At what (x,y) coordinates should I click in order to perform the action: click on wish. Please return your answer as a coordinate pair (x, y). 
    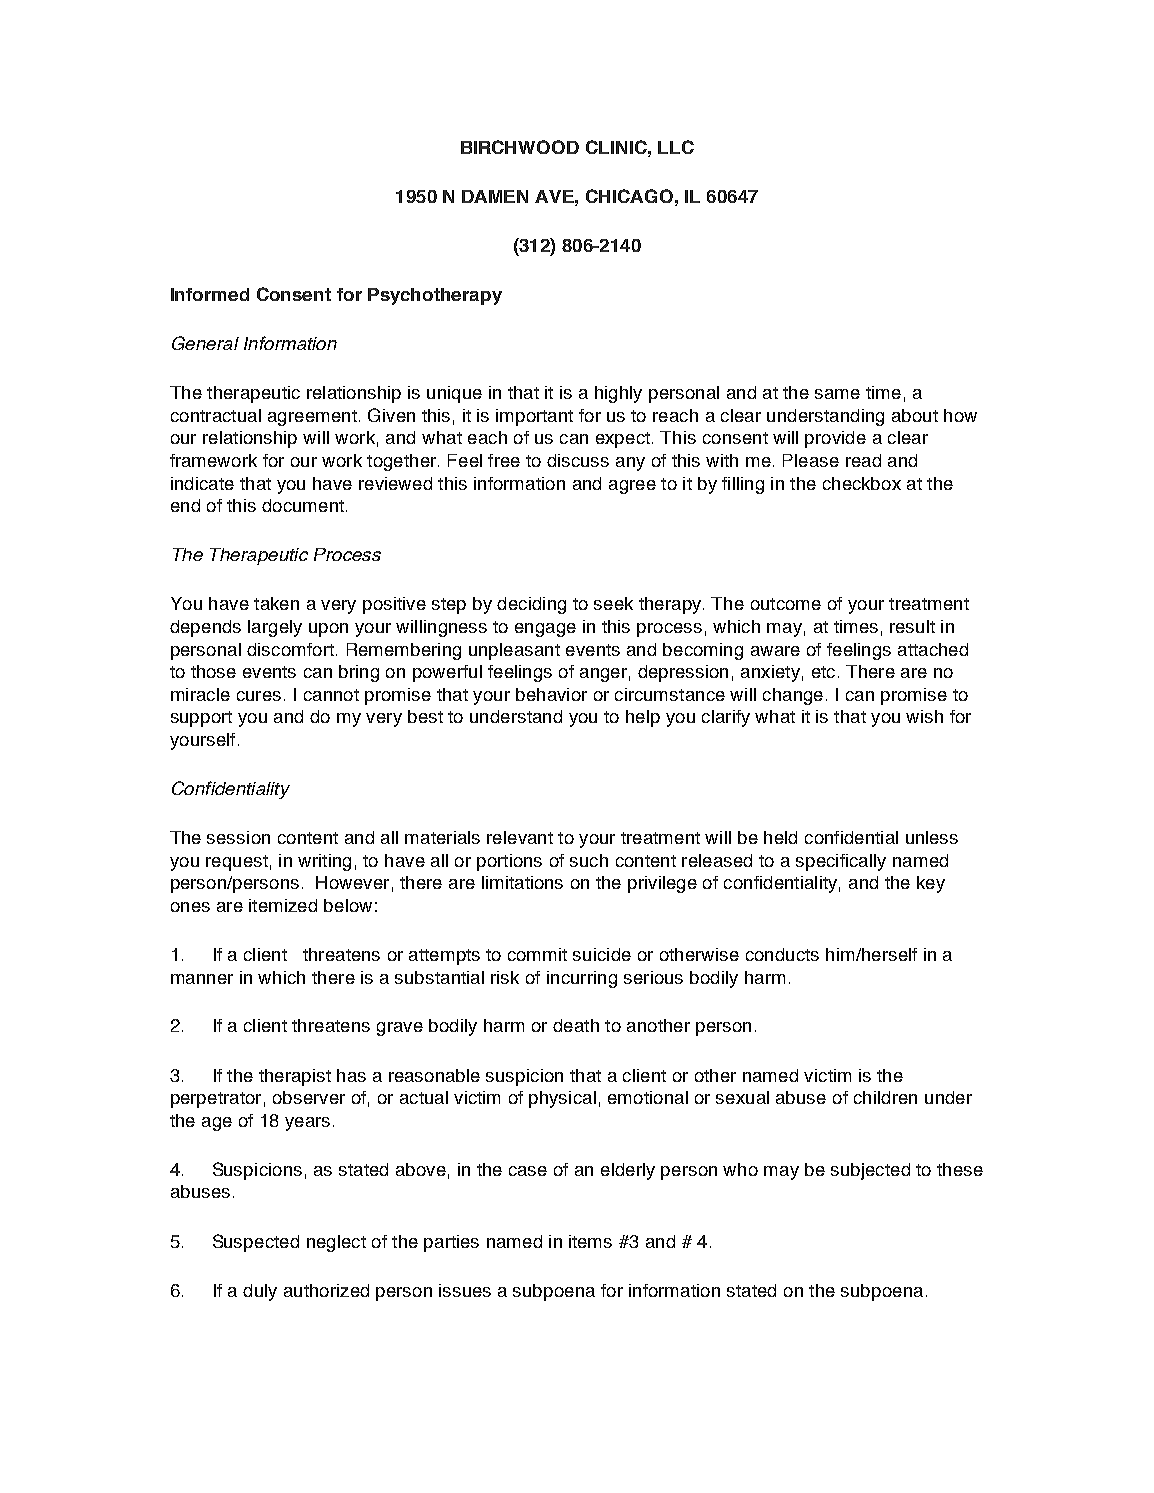
    Looking at the image, I should click on (924, 716).
